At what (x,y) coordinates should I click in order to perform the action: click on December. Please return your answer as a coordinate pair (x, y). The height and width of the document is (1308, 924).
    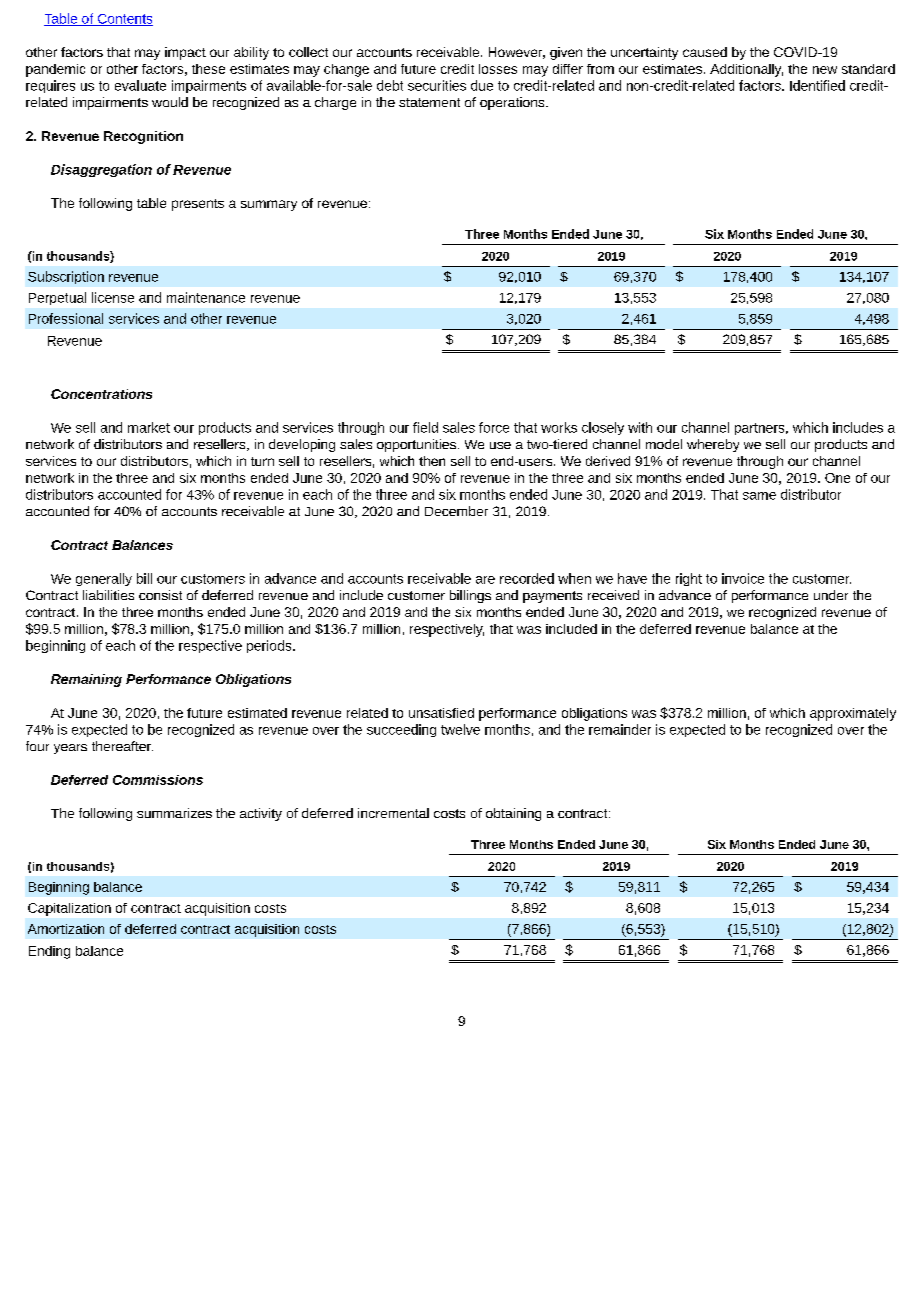
    Looking at the image, I should click on (456, 511).
